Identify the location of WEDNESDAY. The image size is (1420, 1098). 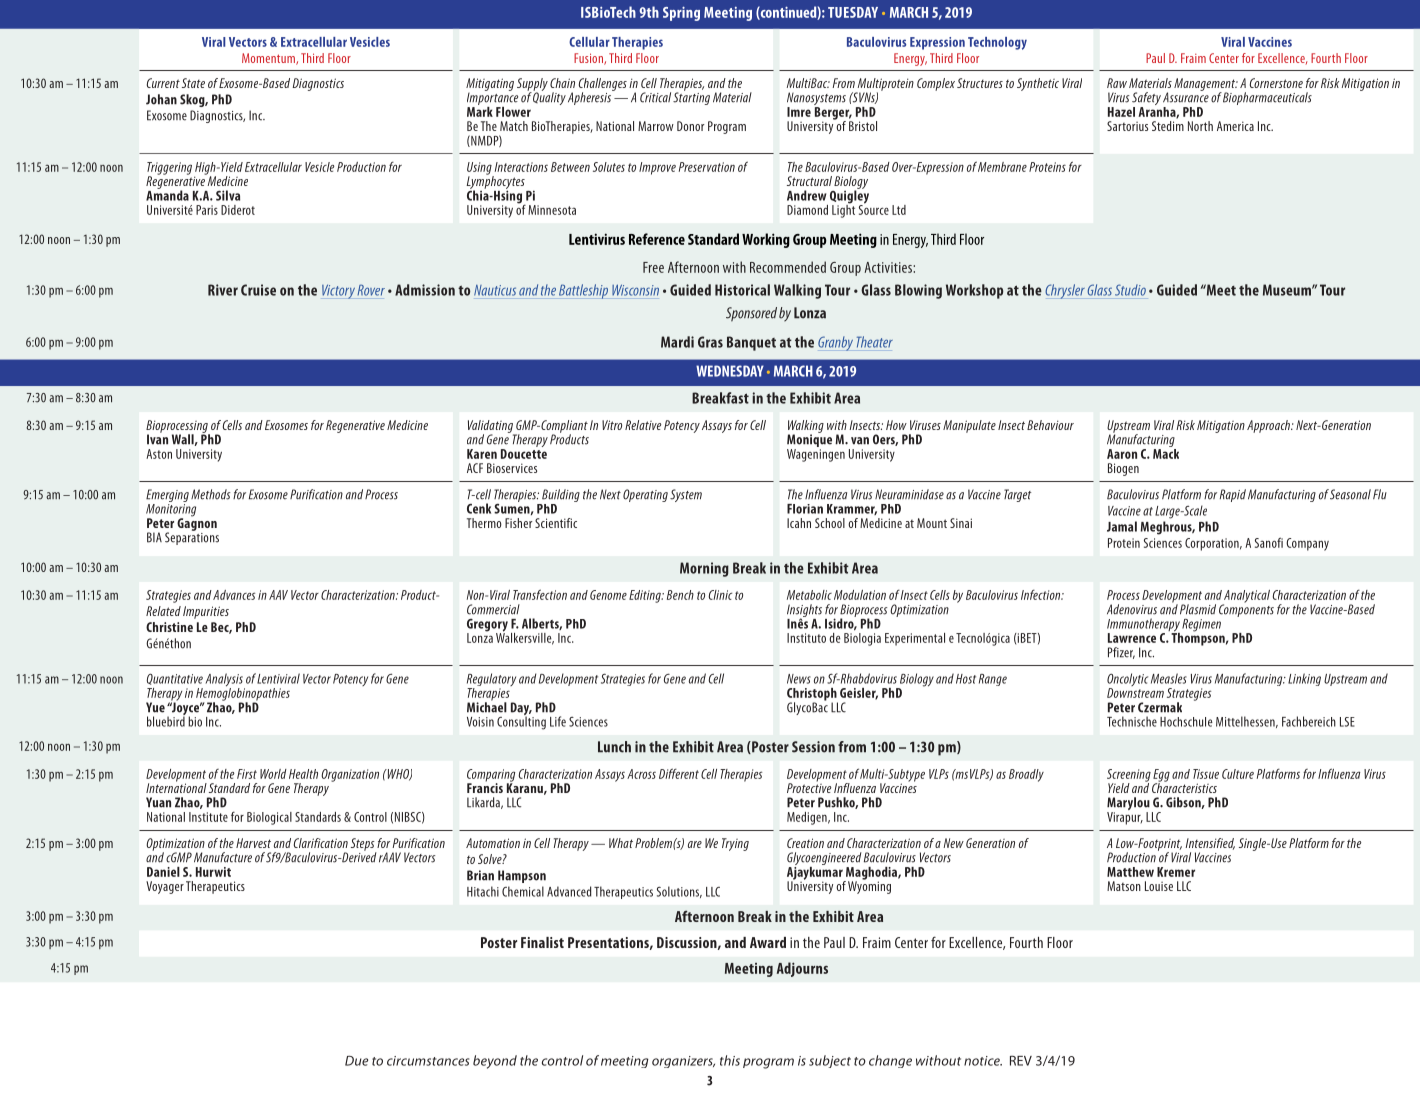
(730, 371).
